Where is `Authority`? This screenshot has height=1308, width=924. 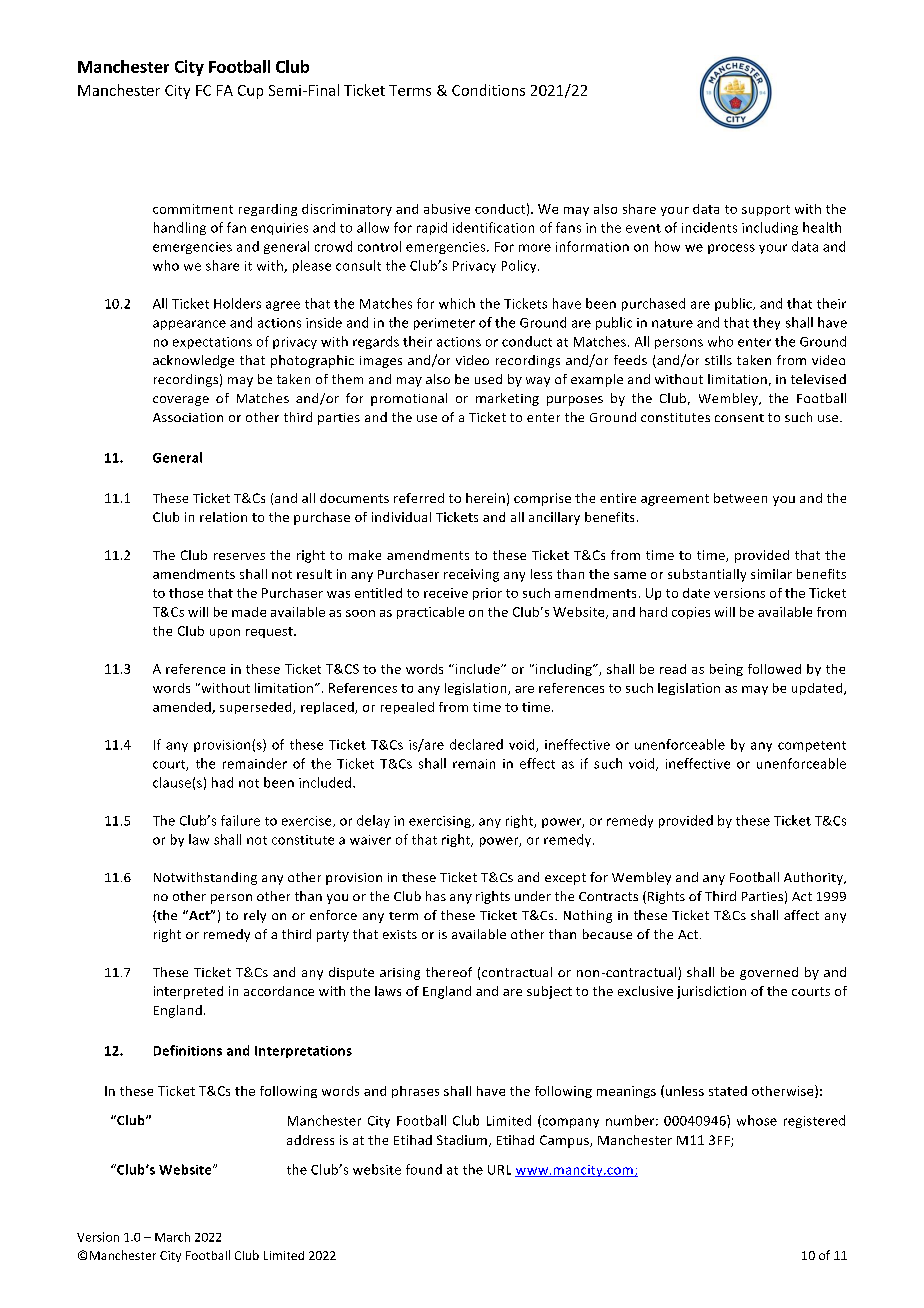
Authority is located at coordinates (814, 878).
